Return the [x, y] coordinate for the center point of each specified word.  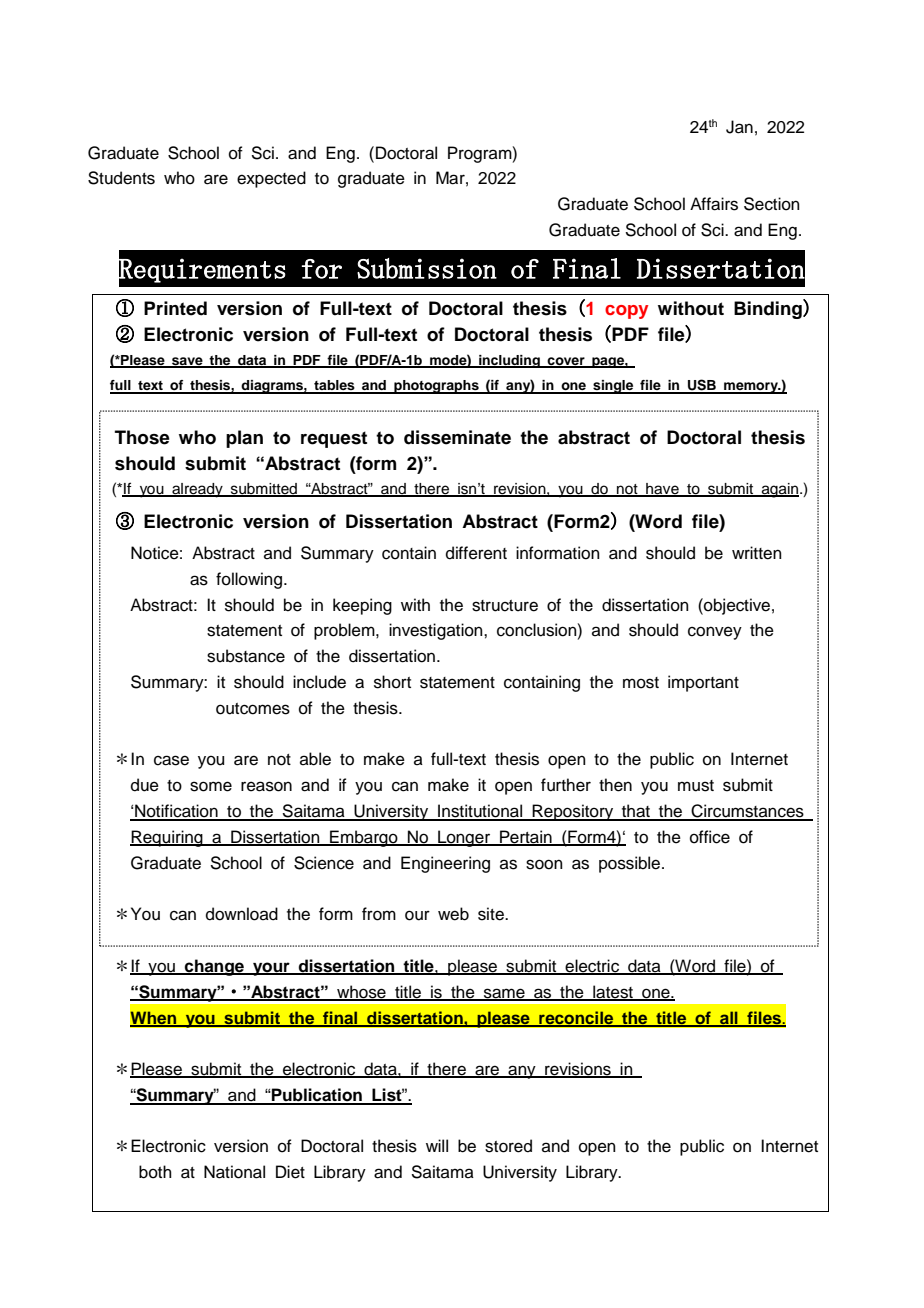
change [214, 967]
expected [271, 179]
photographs [436, 387]
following [249, 580]
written [757, 553]
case [171, 760]
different [476, 553]
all [729, 1018]
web [453, 914]
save [187, 362]
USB [702, 386]
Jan [739, 127]
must [696, 786]
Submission [427, 268]
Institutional [480, 812]
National [234, 1172]
